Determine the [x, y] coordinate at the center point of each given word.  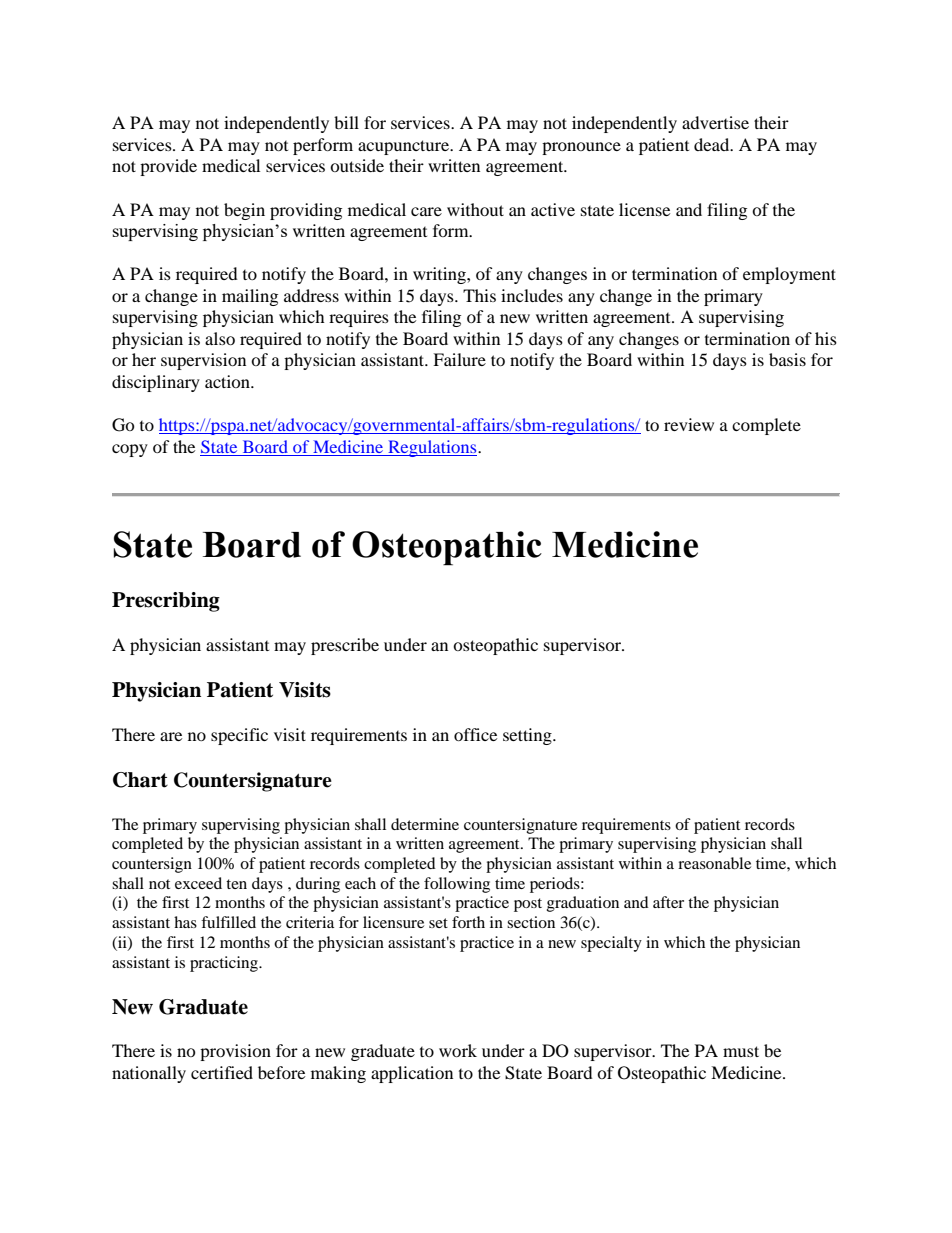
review [689, 424]
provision [235, 1052]
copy [130, 450]
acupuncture [405, 147]
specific [239, 736]
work [458, 1050]
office [475, 734]
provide [168, 167]
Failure [459, 359]
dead [713, 144]
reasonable [714, 863]
